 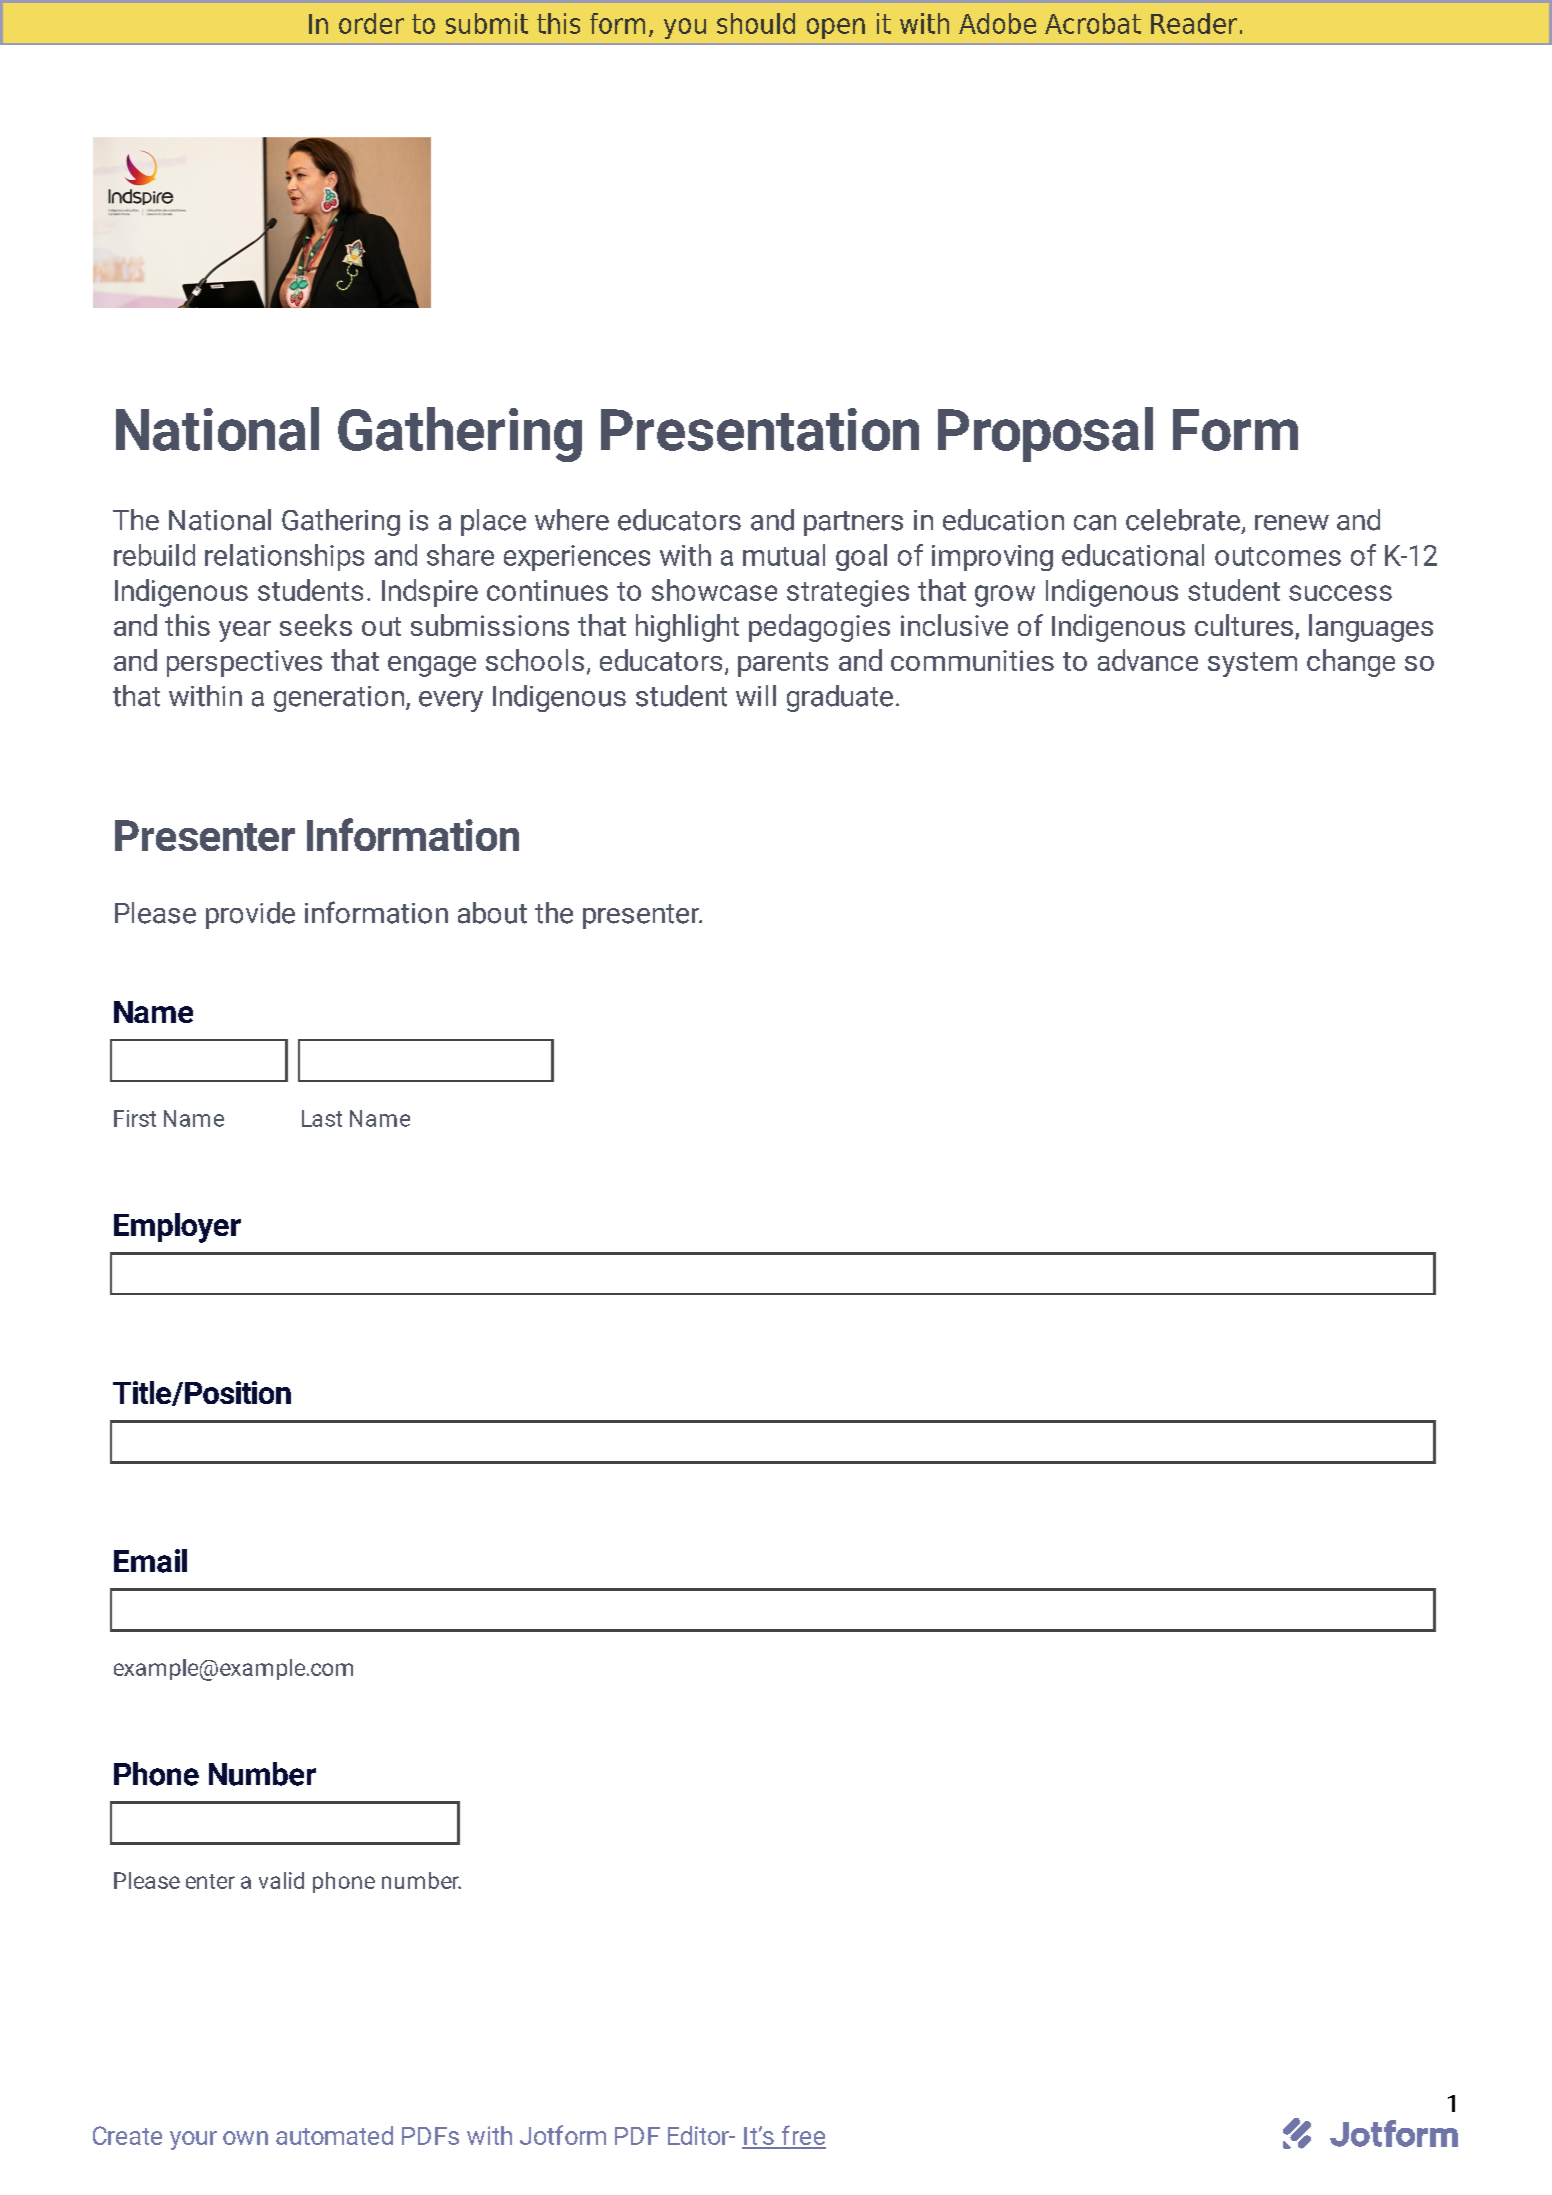 I want to click on relationships, so click(x=284, y=557).
